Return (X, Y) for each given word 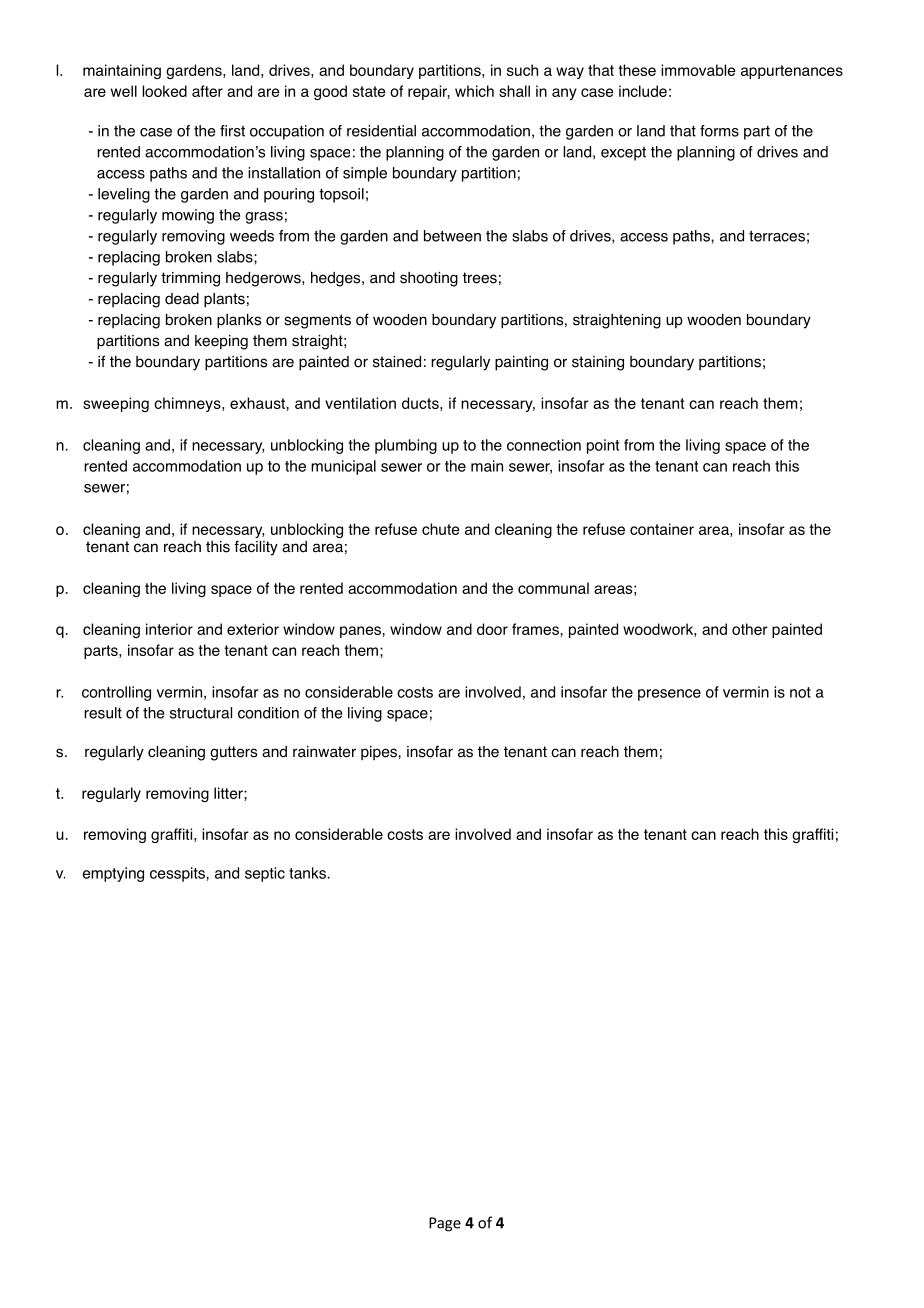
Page (445, 1224)
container (662, 529)
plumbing (406, 446)
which (474, 91)
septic (265, 874)
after (207, 91)
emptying (113, 874)
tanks (307, 873)
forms (719, 131)
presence (669, 695)
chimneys (188, 404)
